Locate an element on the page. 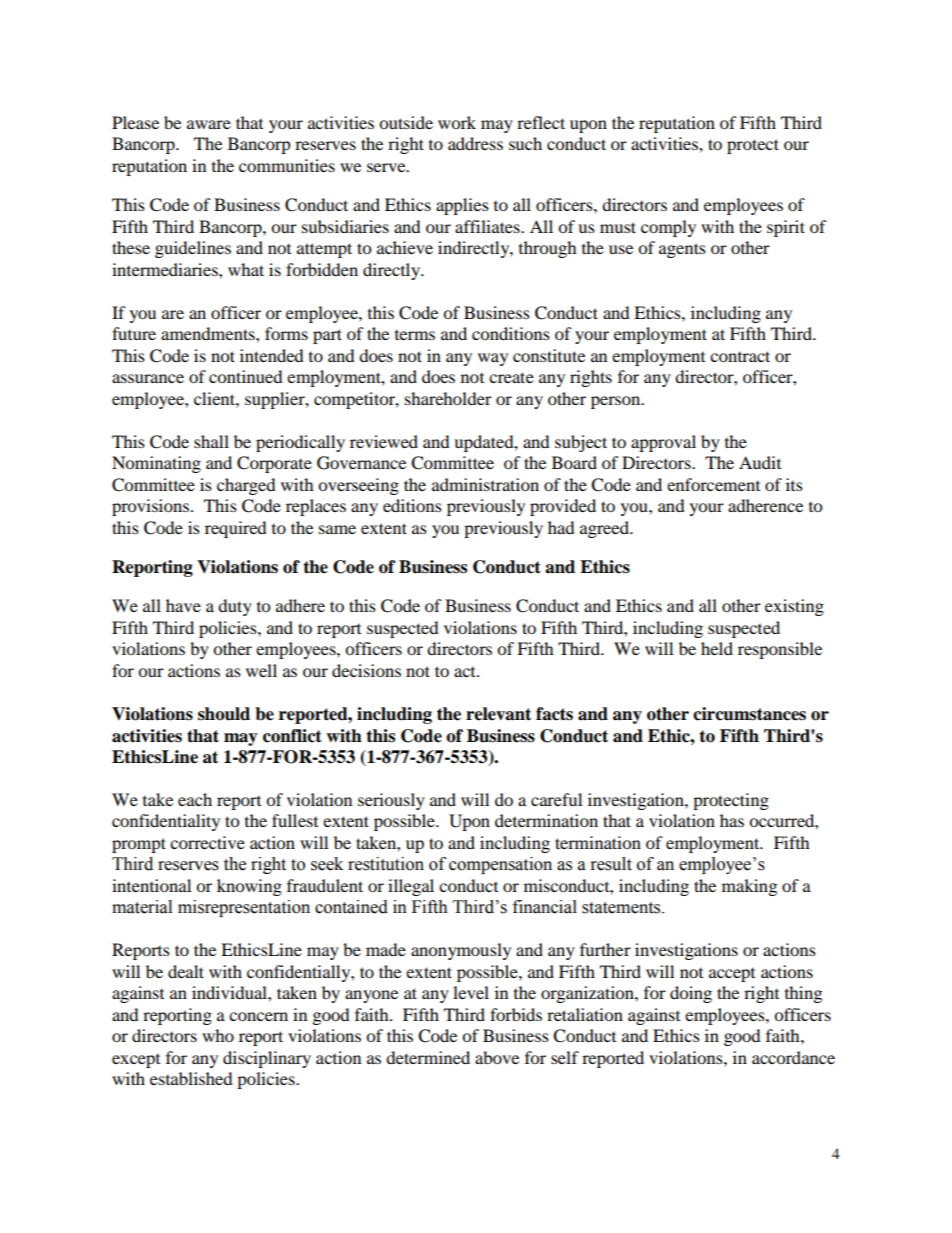  above is located at coordinates (497, 1057).
